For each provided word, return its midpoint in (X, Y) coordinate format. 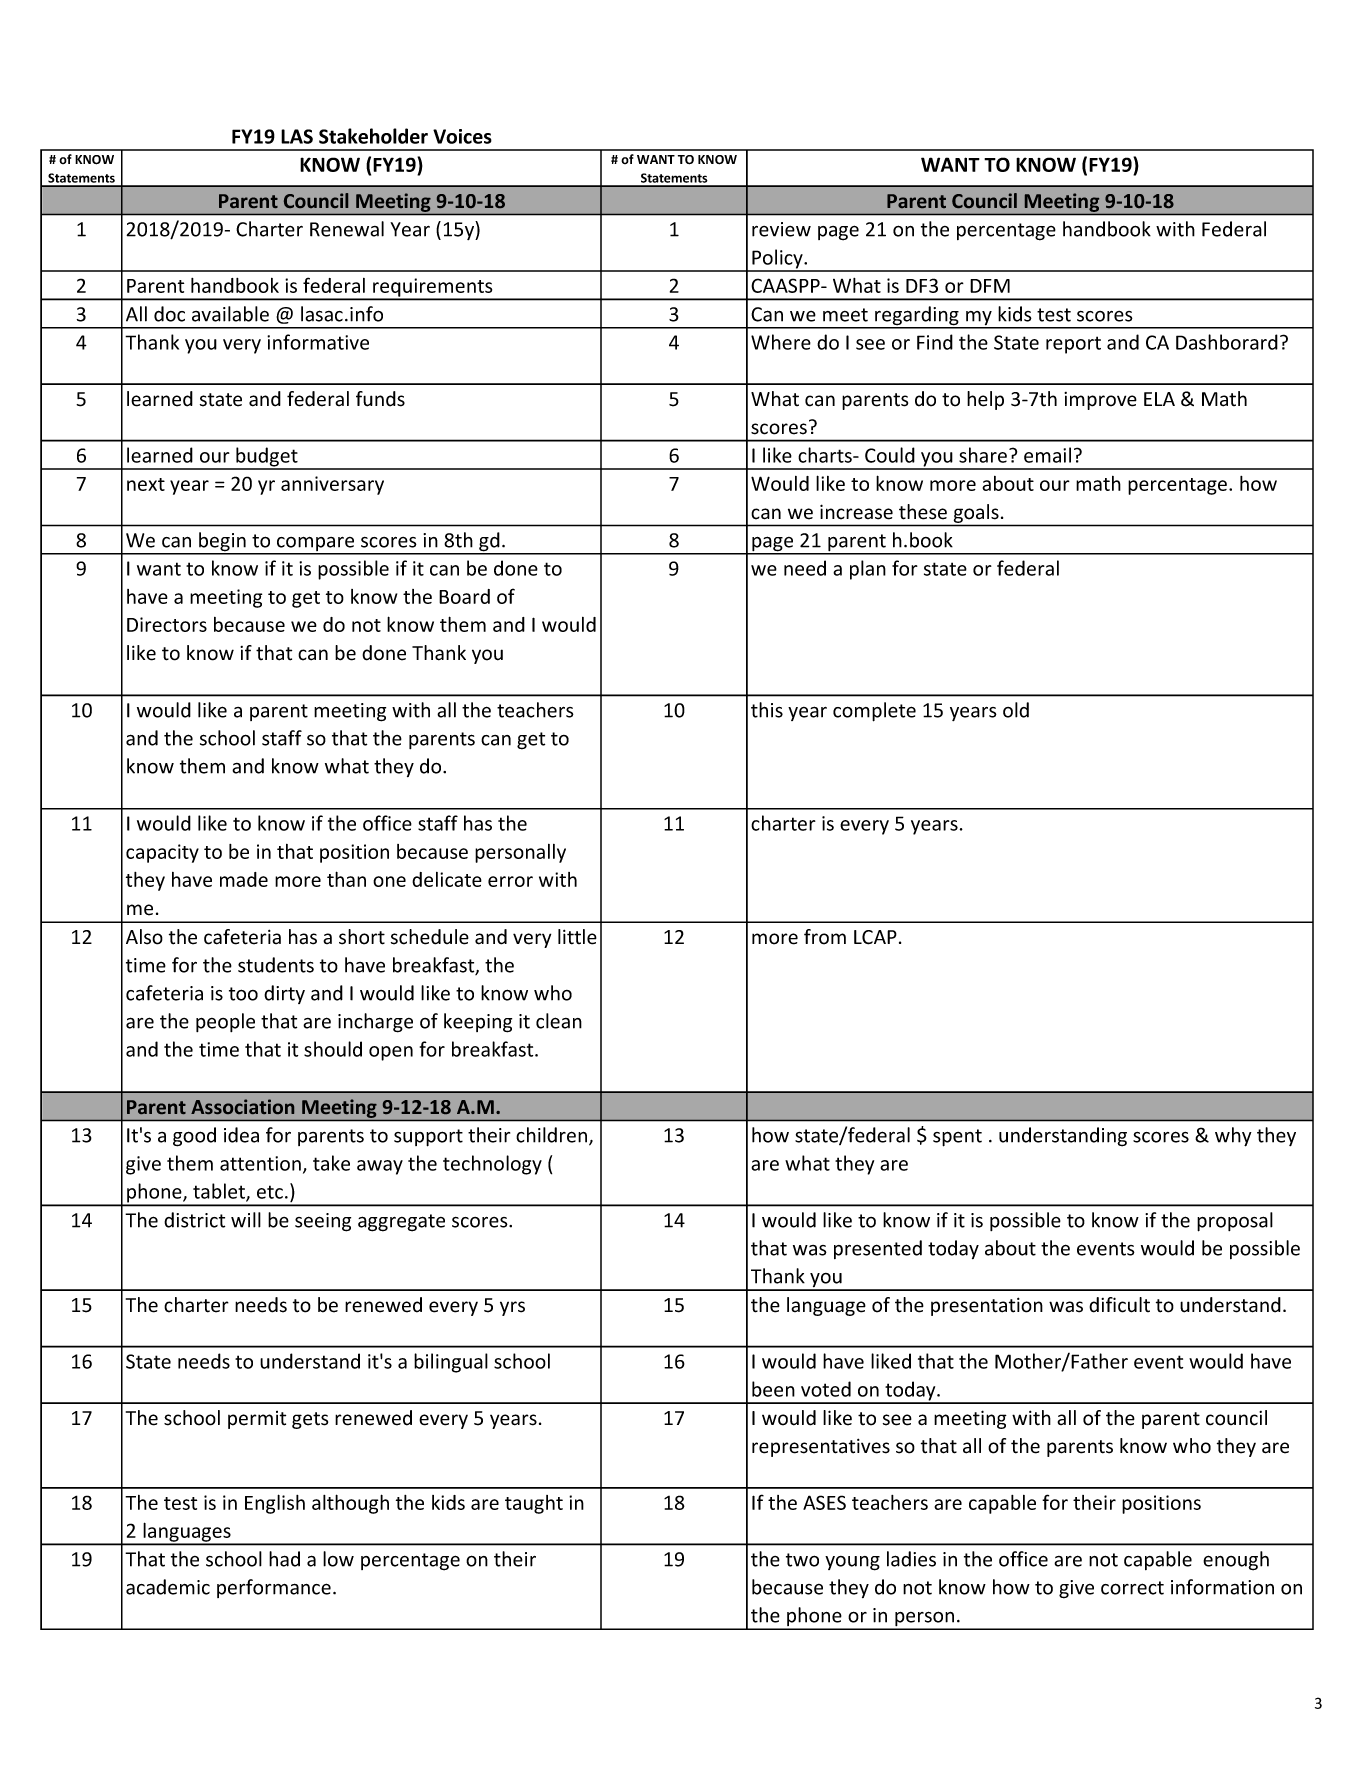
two (802, 1560)
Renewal (347, 229)
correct (1132, 1588)
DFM (990, 286)
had (284, 1559)
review (781, 229)
